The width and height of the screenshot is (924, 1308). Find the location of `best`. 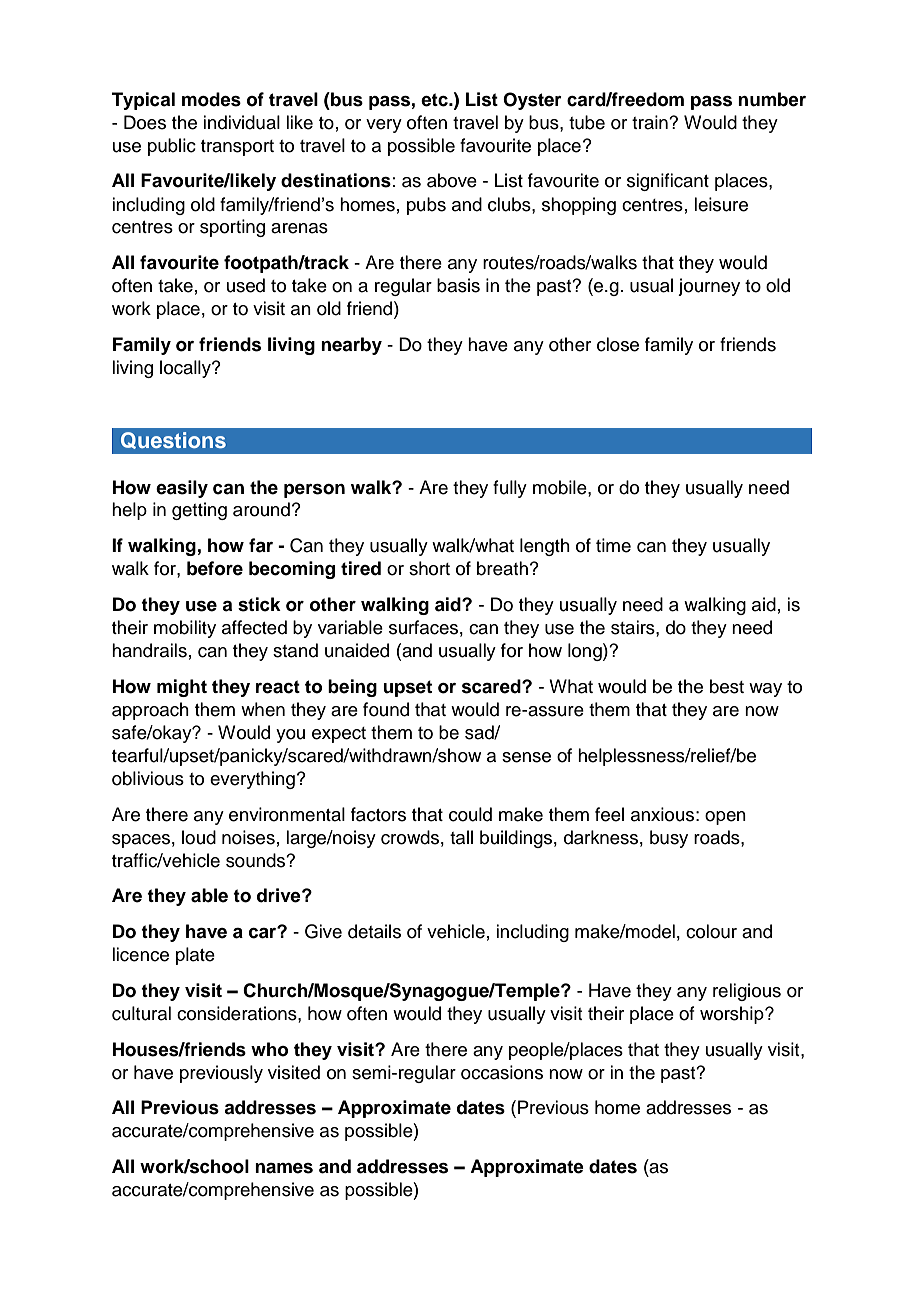

best is located at coordinates (727, 686).
